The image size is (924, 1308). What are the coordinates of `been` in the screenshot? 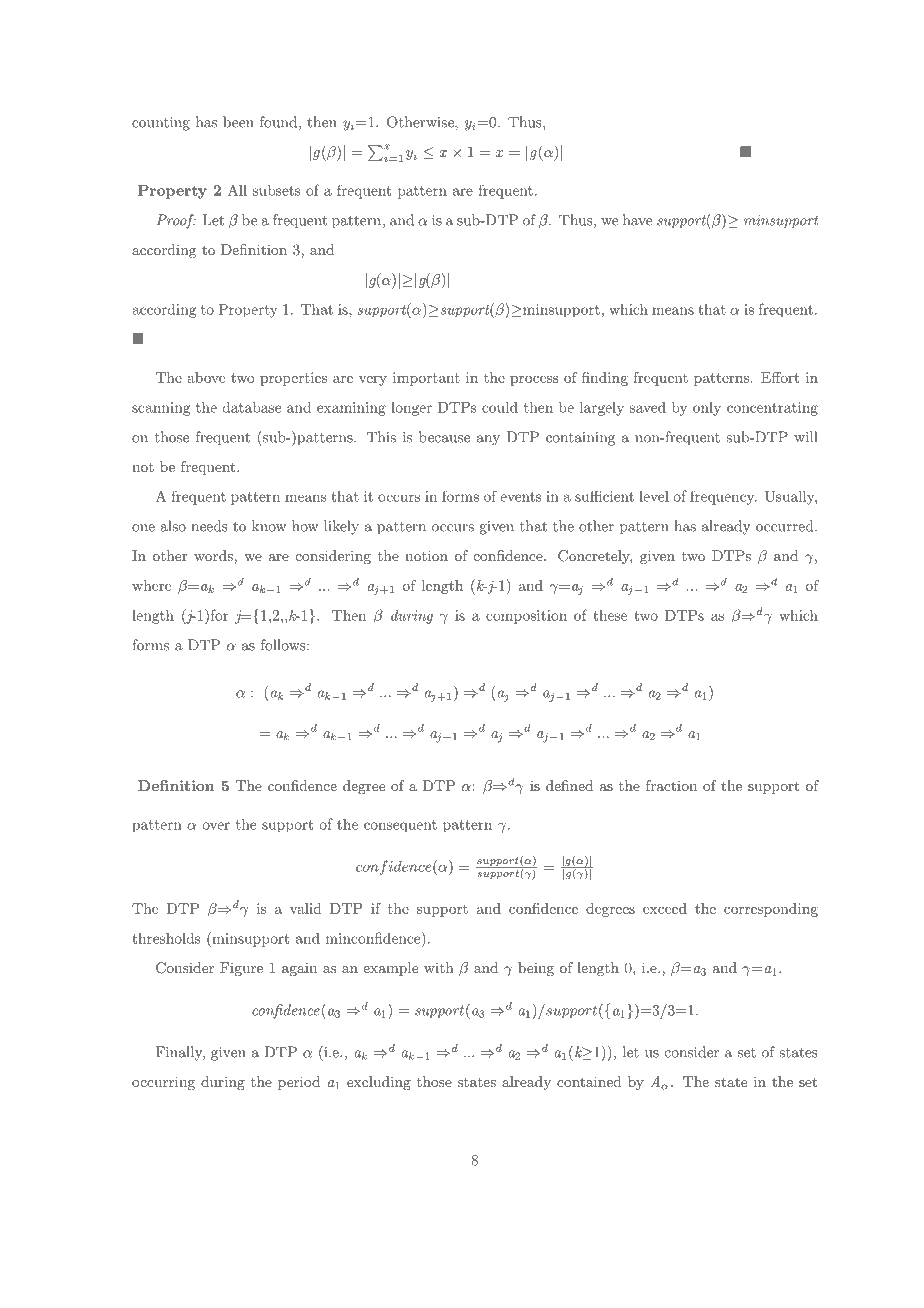 It's located at (238, 122).
